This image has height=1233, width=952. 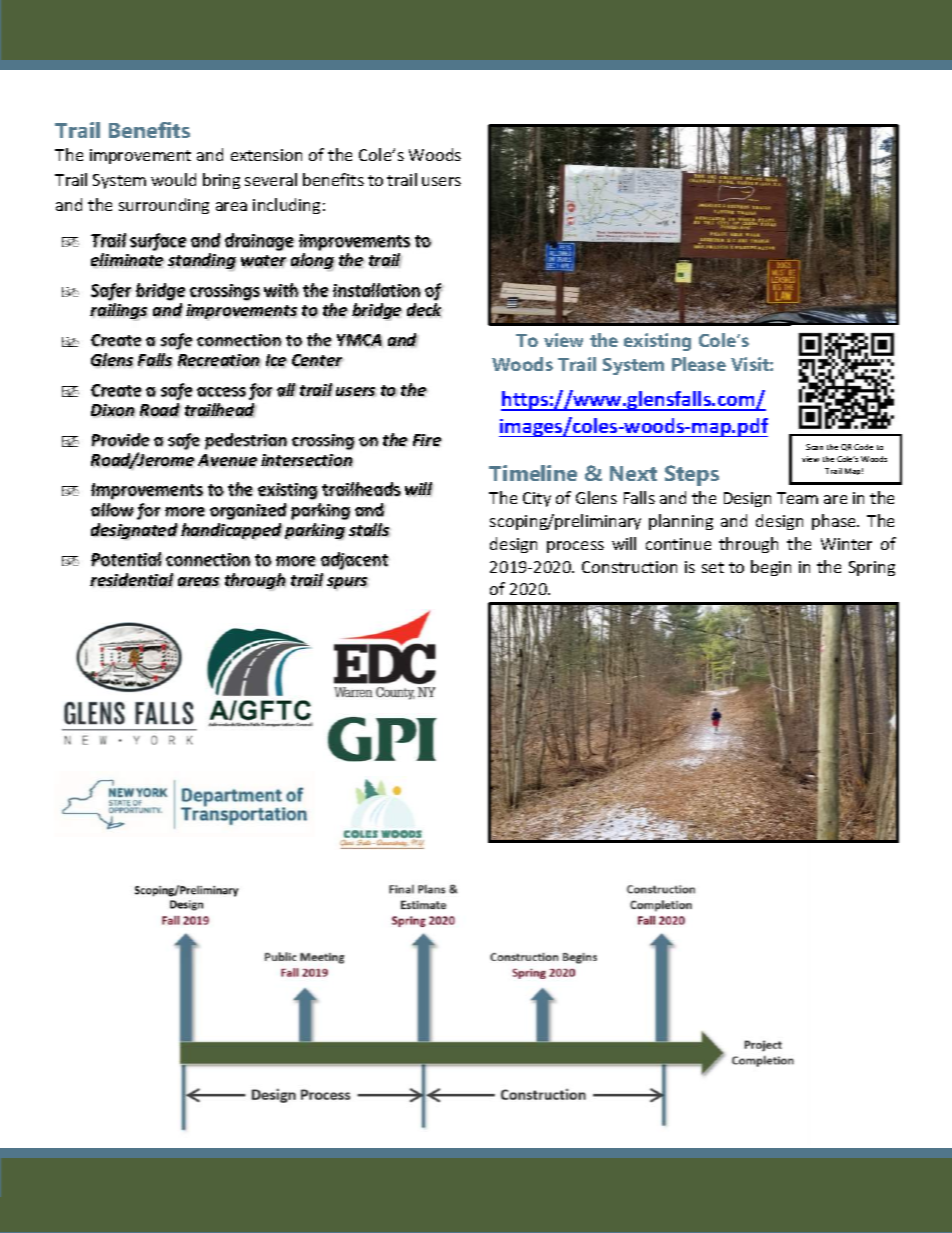 I want to click on several, so click(x=271, y=179).
